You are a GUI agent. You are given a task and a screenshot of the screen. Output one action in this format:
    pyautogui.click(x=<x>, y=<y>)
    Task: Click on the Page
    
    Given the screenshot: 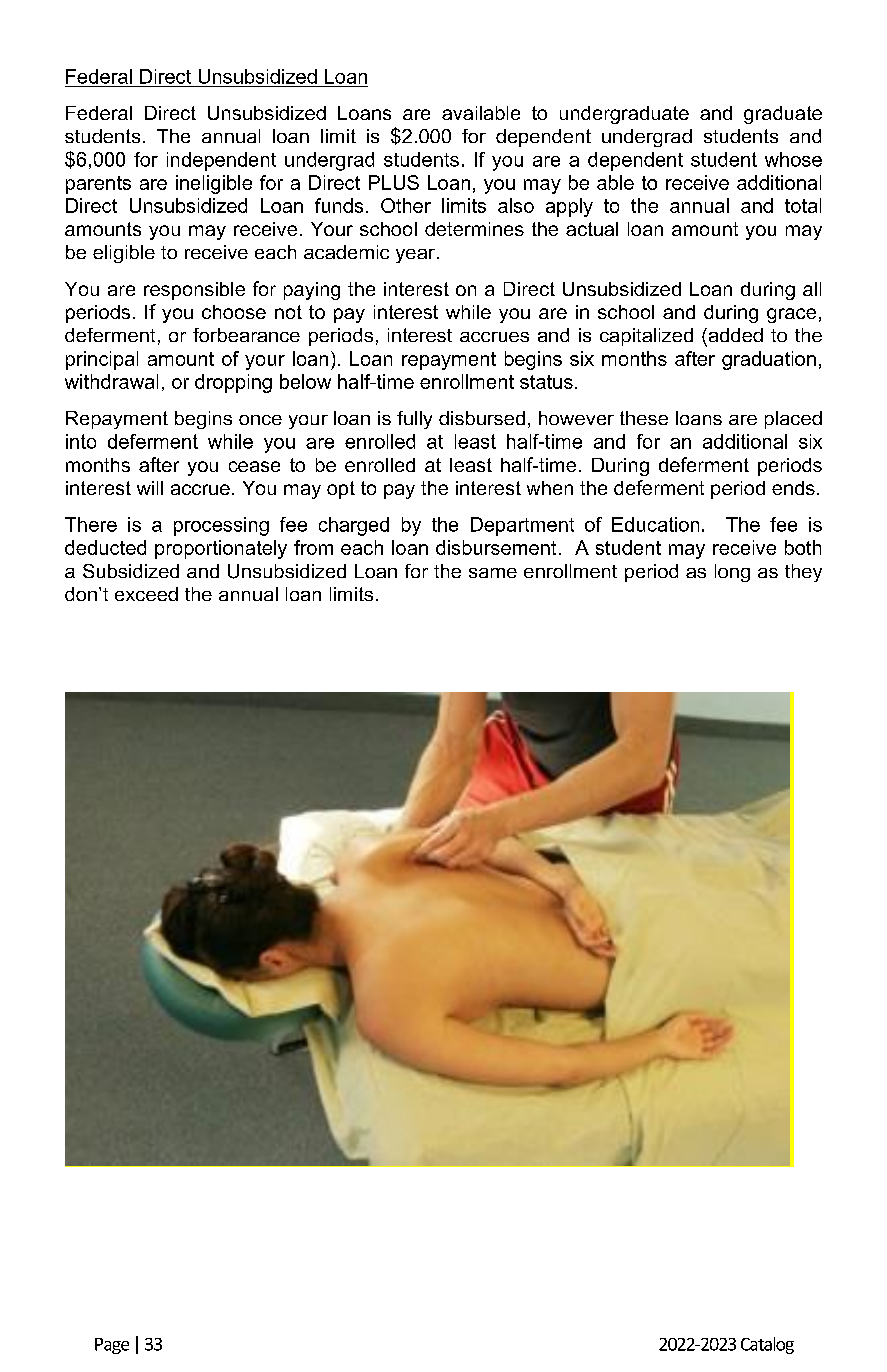 What is the action you would take?
    pyautogui.click(x=112, y=1346)
